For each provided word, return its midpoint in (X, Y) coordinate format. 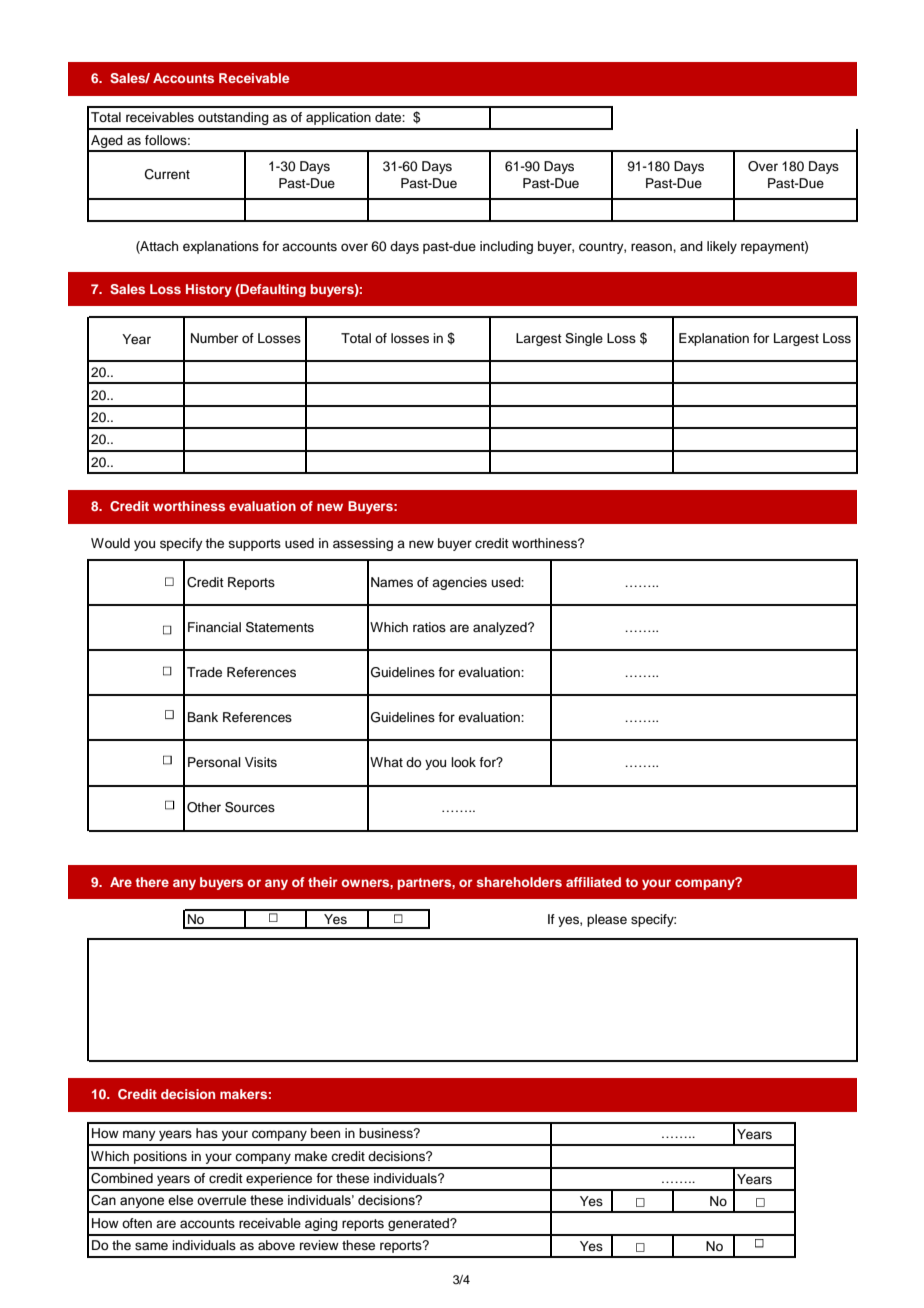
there (152, 882)
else (180, 1200)
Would (110, 543)
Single (584, 339)
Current (167, 174)
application (338, 118)
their (323, 882)
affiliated (593, 882)
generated (419, 1224)
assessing (363, 544)
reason (652, 247)
